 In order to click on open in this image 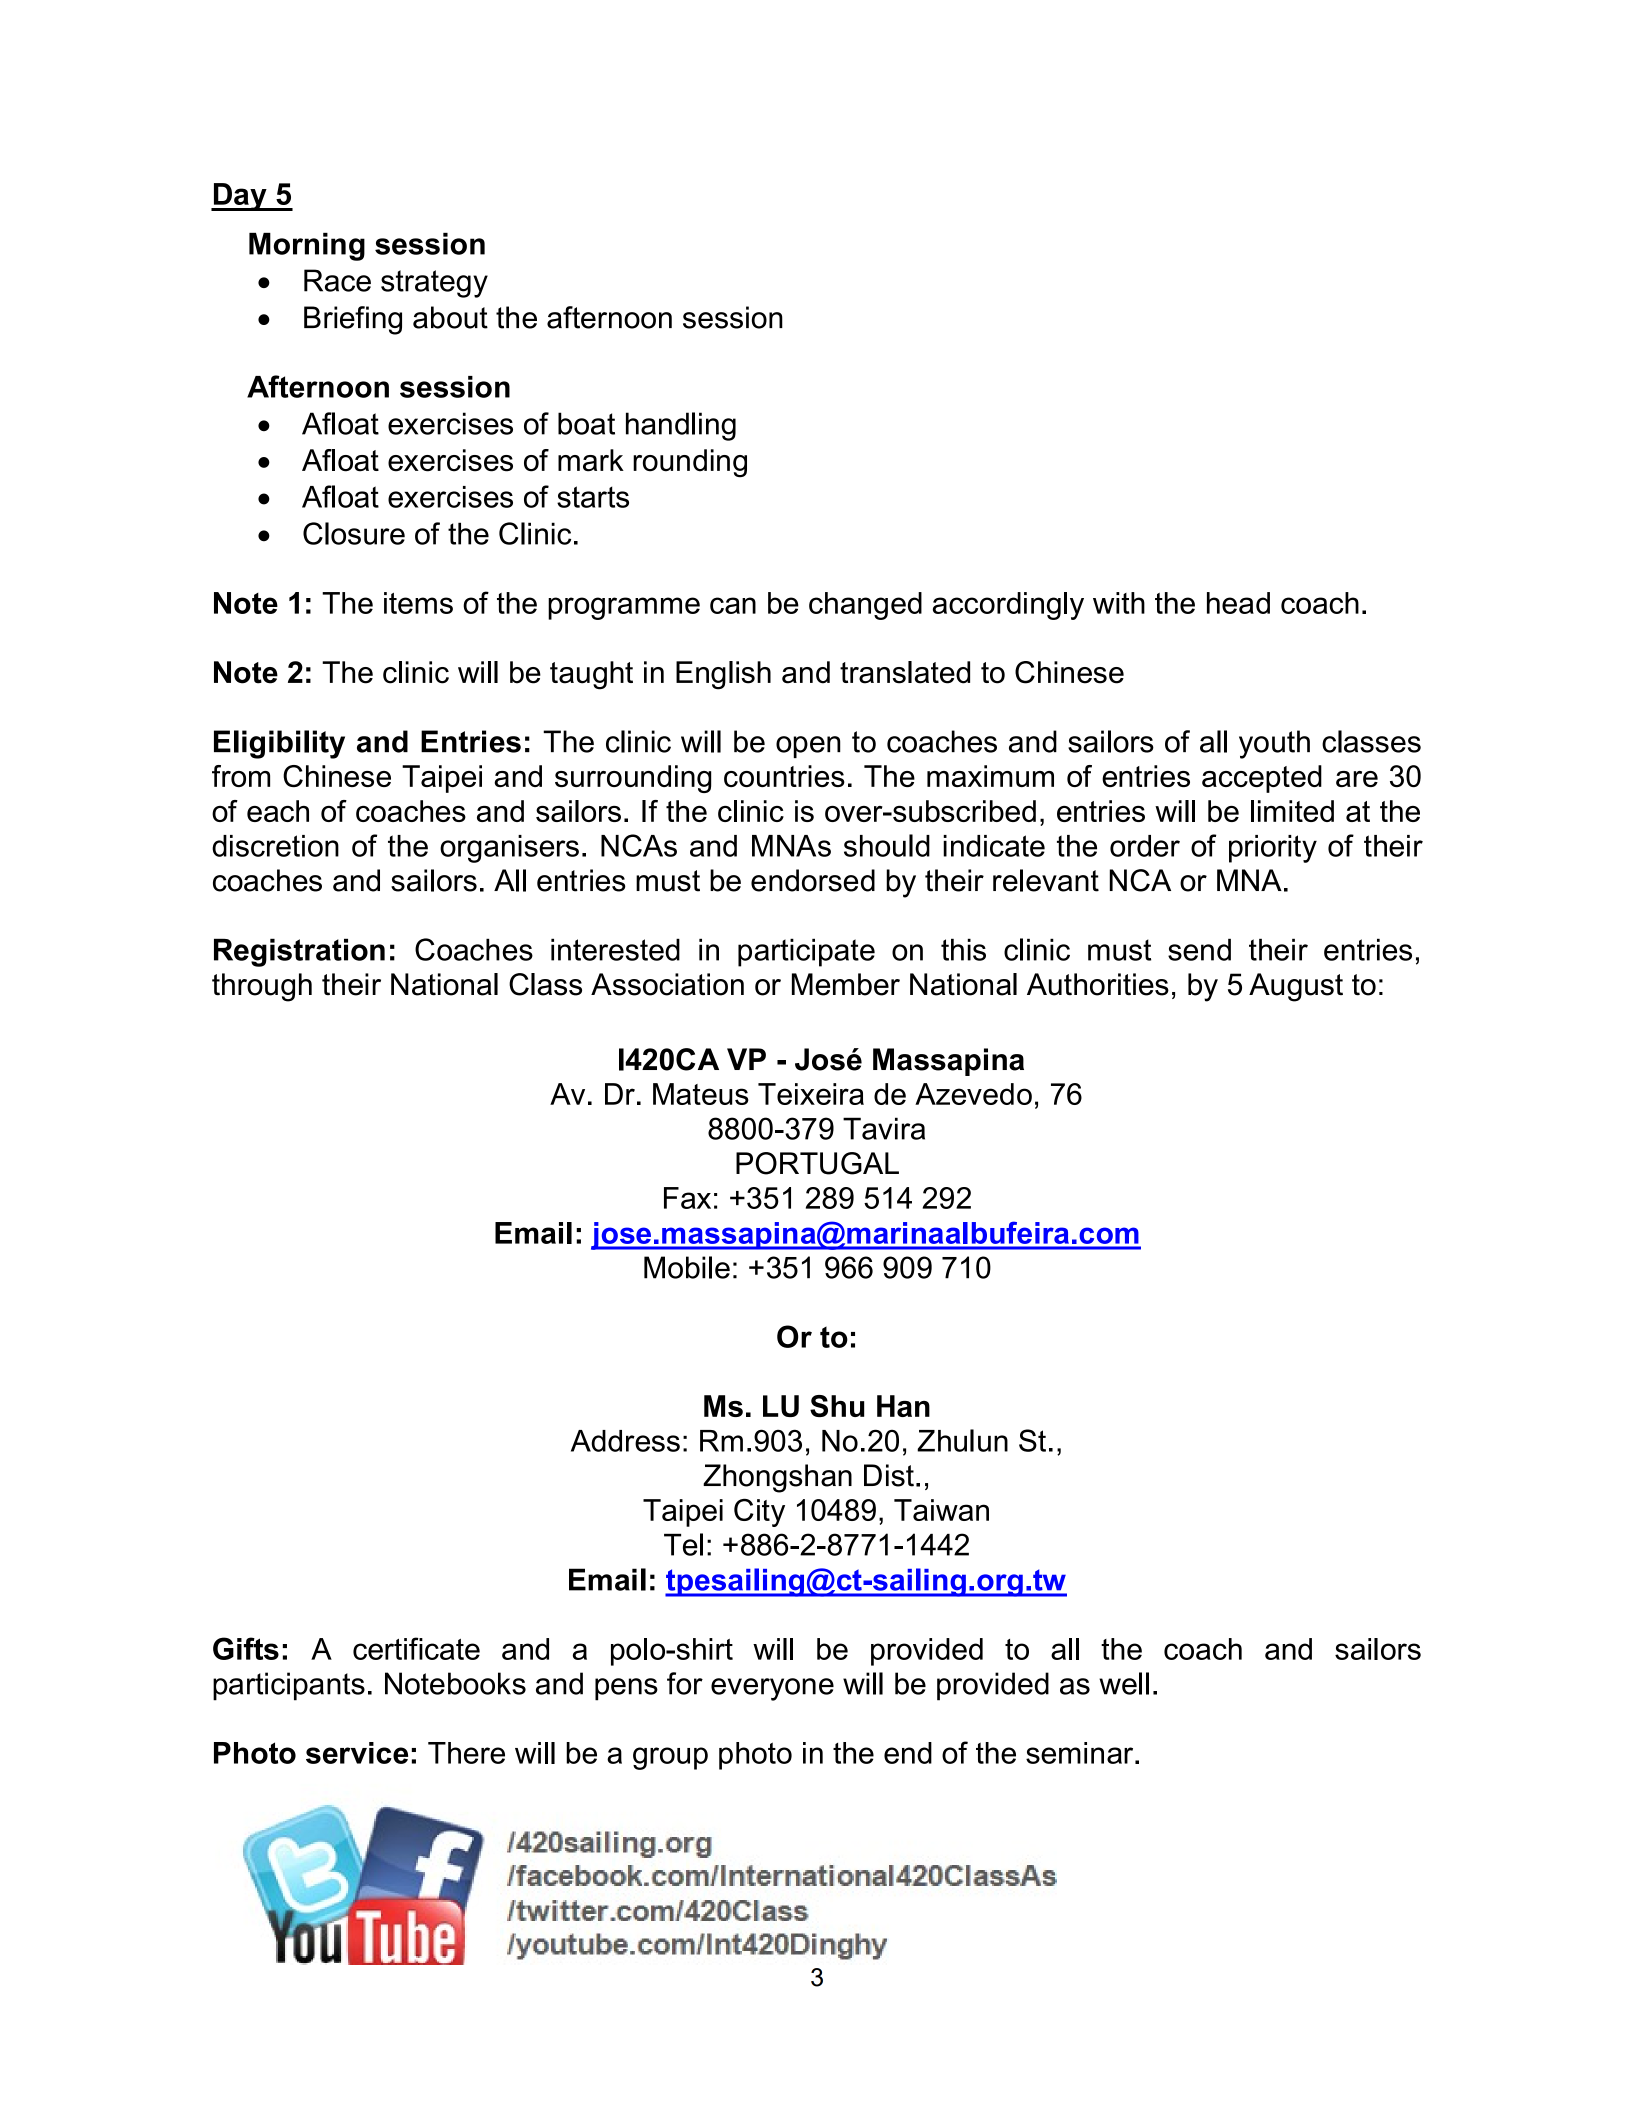, I will do `click(808, 747)`.
